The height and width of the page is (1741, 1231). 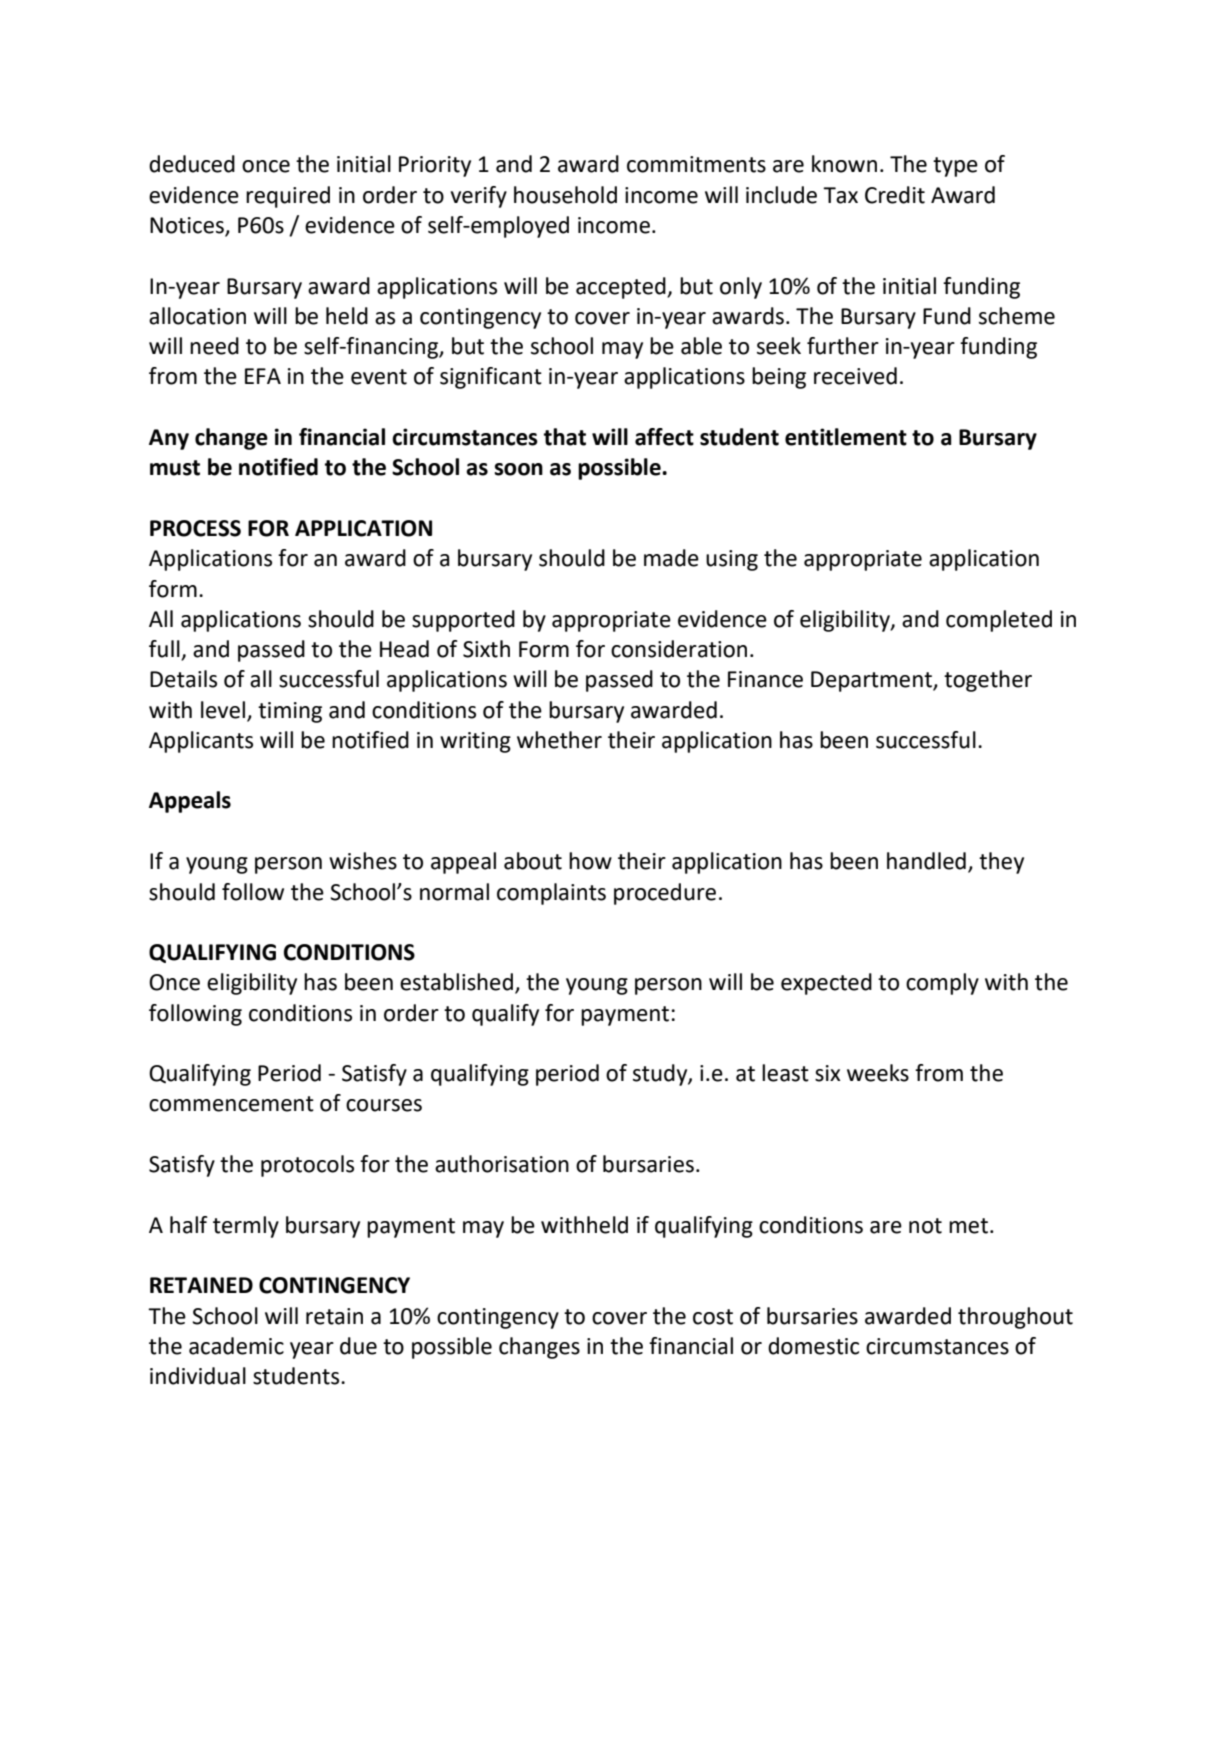 What do you see at coordinates (679, 649) in the page?
I see `consideration` at bounding box center [679, 649].
